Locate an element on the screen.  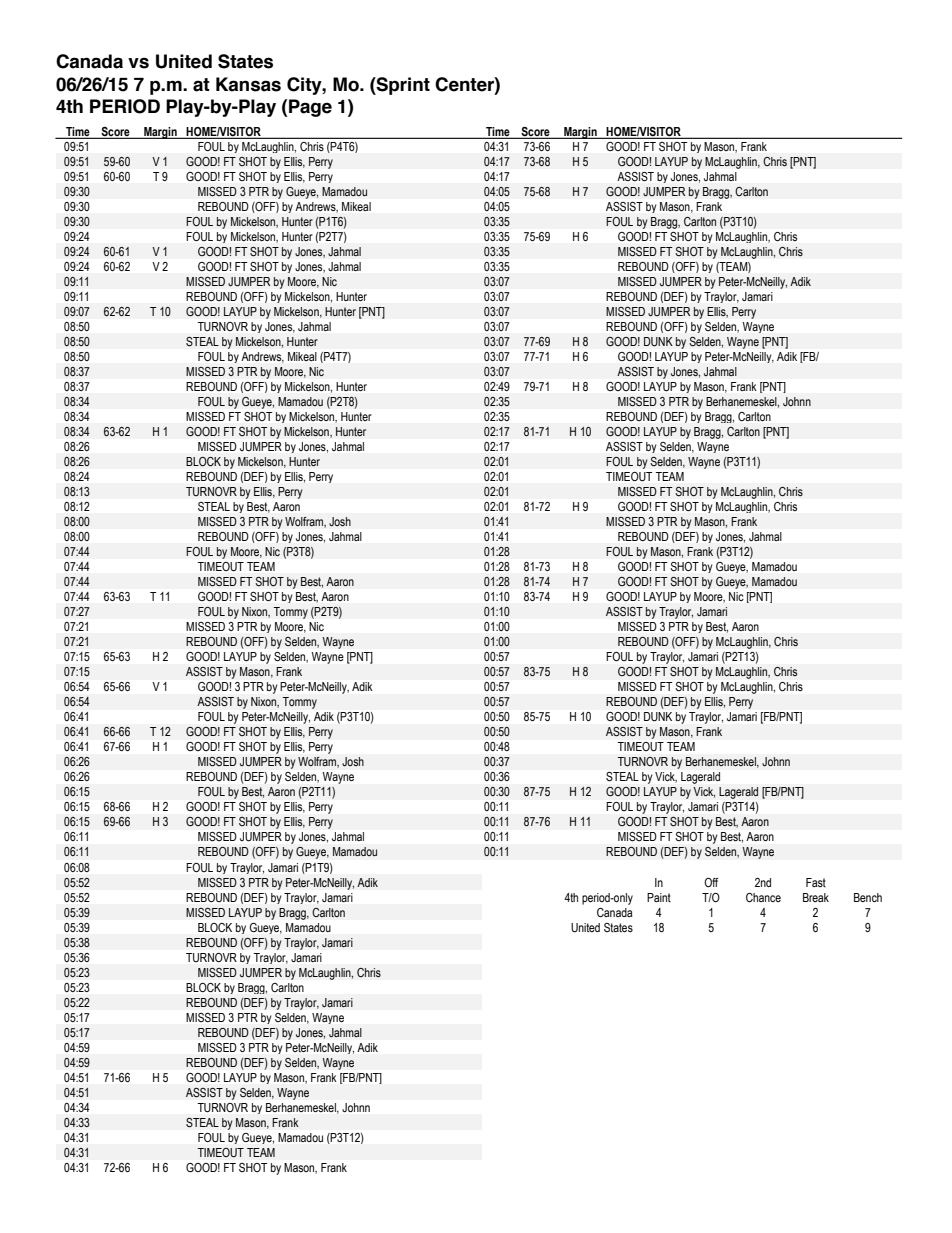
Kansas is located at coordinates (248, 84).
